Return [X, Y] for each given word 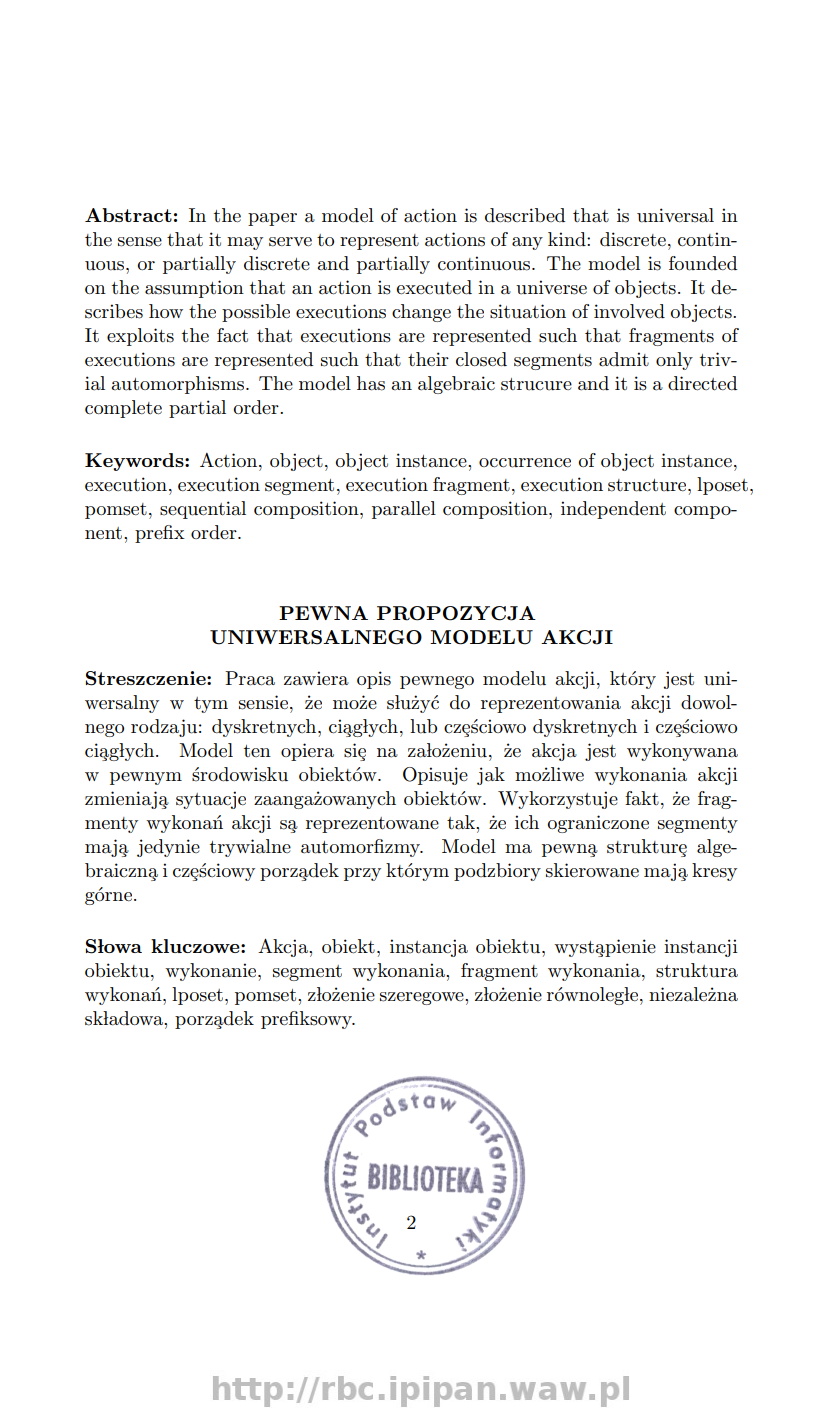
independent [613, 510]
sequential [203, 510]
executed [434, 287]
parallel [404, 510]
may [245, 243]
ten [257, 751]
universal [675, 215]
